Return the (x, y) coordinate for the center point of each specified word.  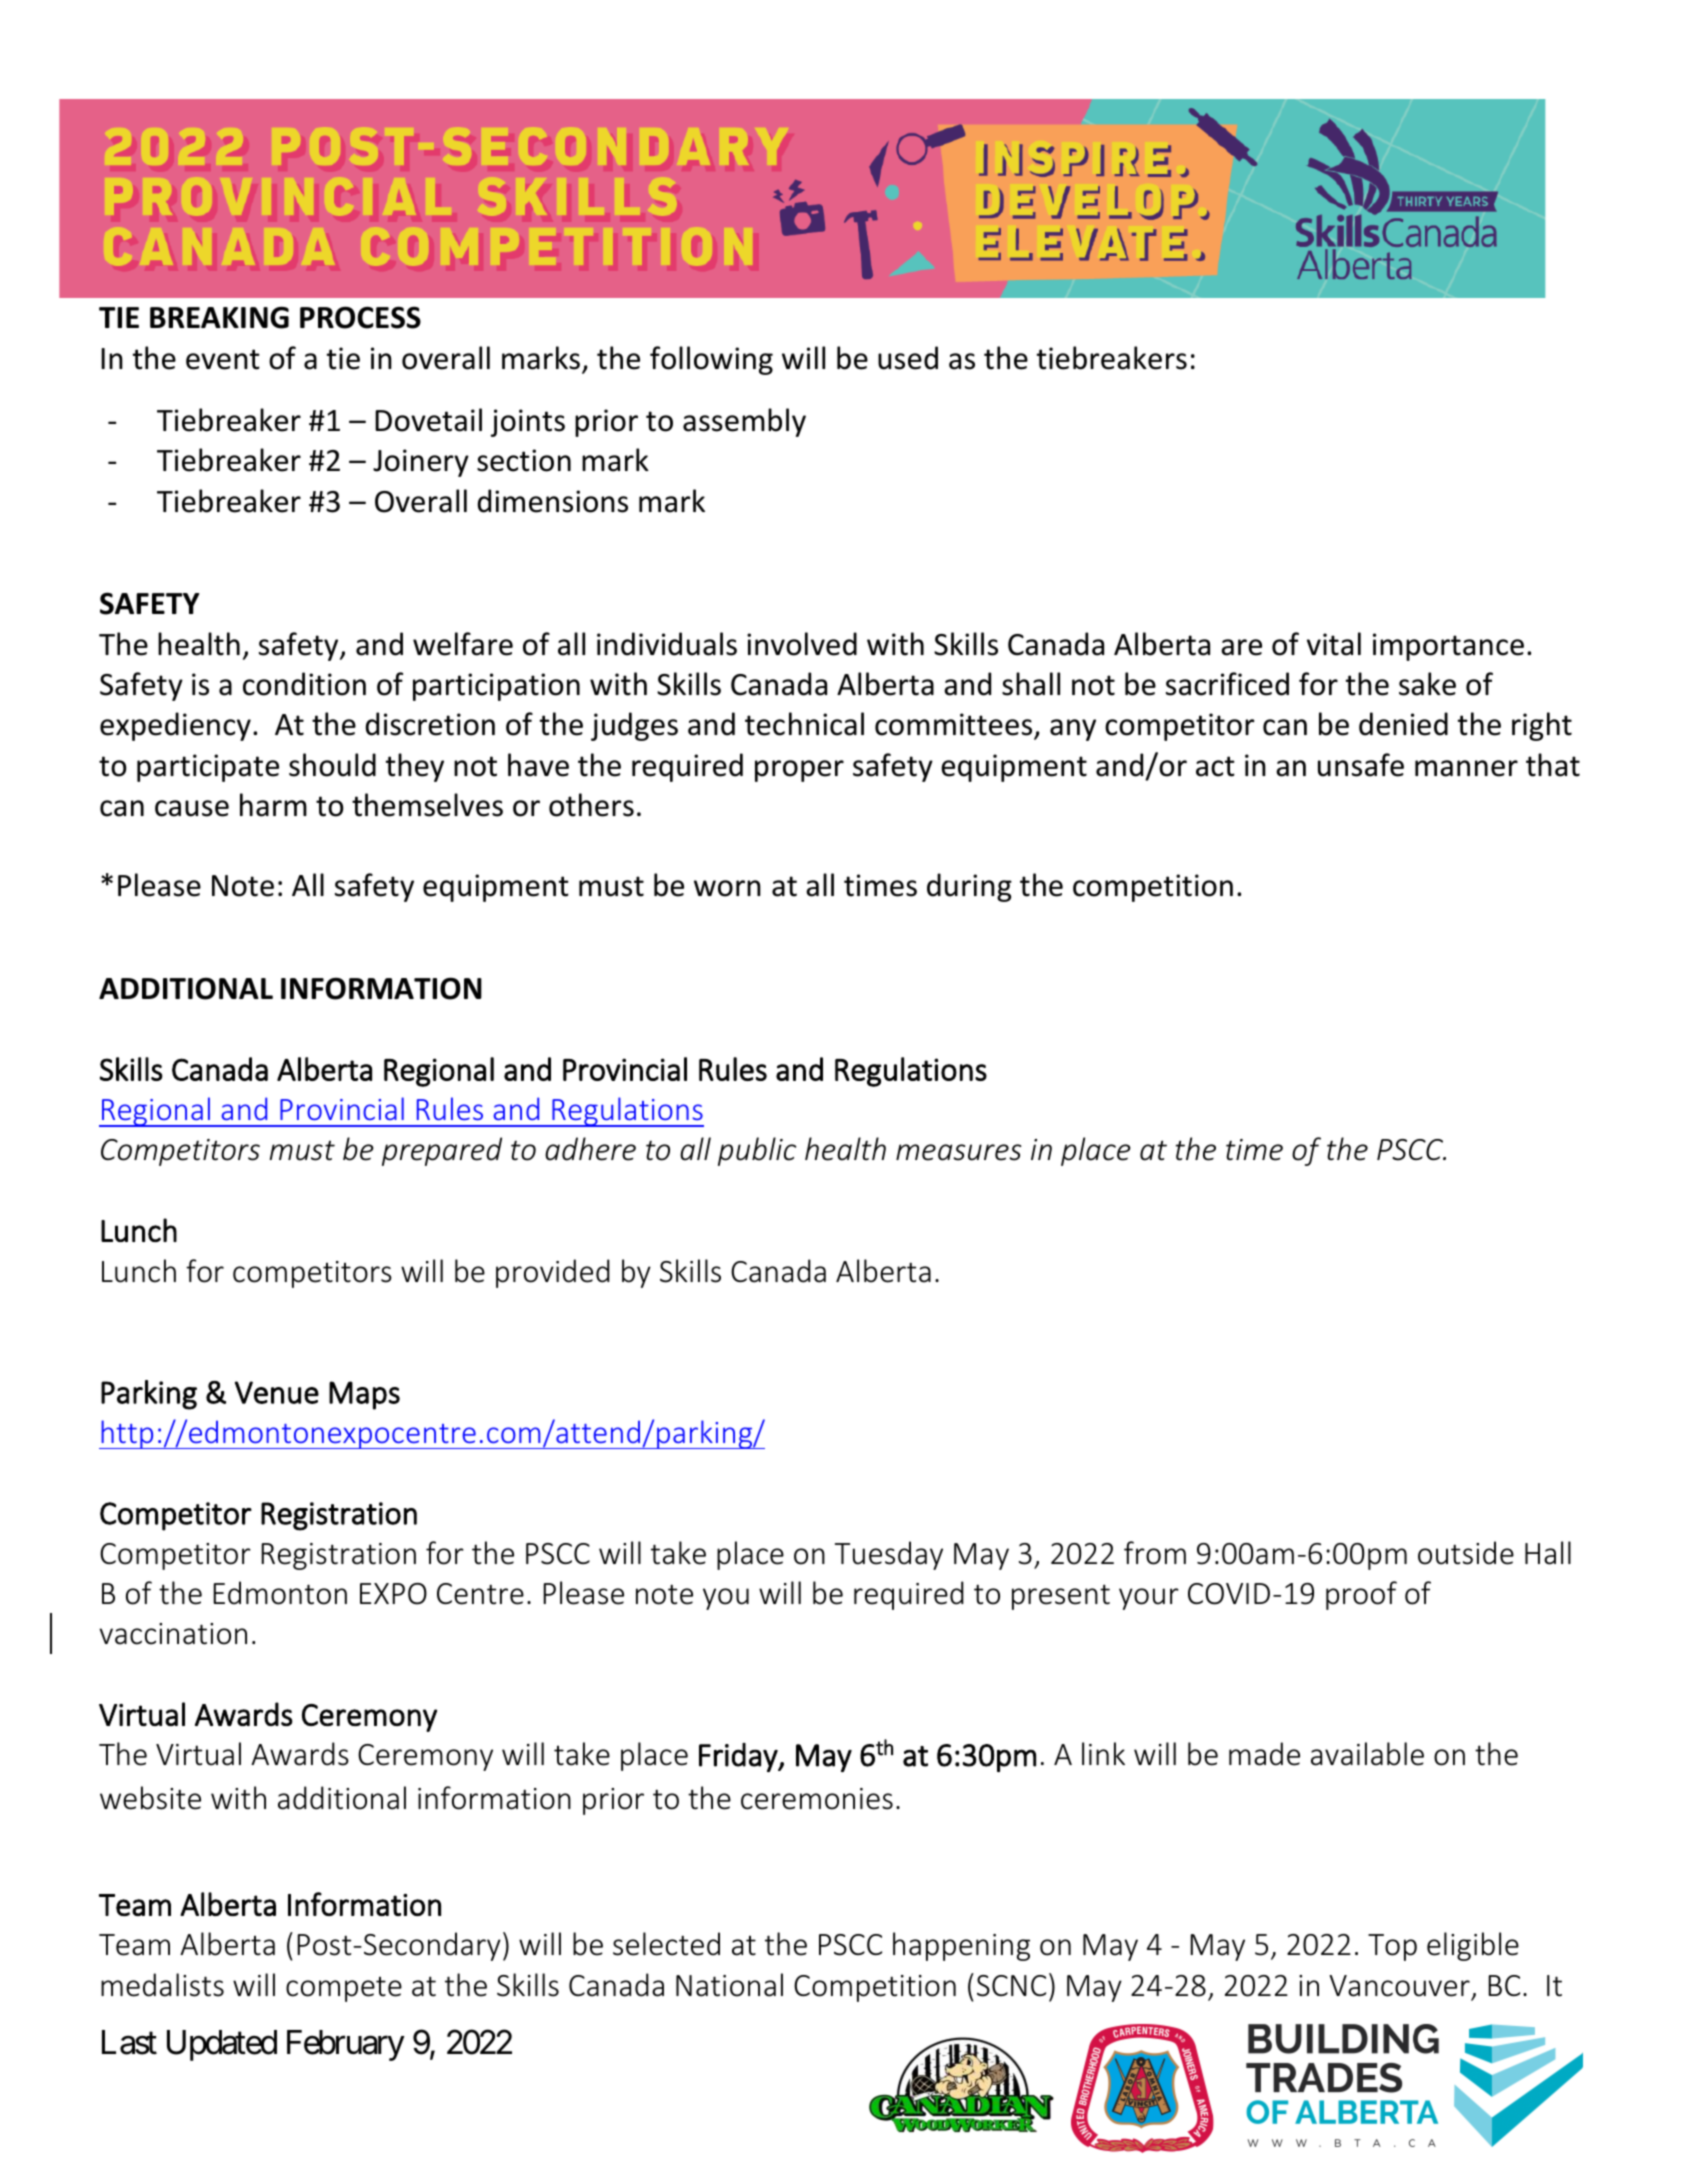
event (223, 359)
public (757, 1151)
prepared (442, 1151)
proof (1361, 1595)
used (908, 358)
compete (344, 1989)
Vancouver (1399, 1986)
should (332, 765)
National (729, 1985)
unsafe (1361, 765)
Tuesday (889, 1555)
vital (1334, 644)
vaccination (173, 1634)
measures (958, 1152)
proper (799, 771)
